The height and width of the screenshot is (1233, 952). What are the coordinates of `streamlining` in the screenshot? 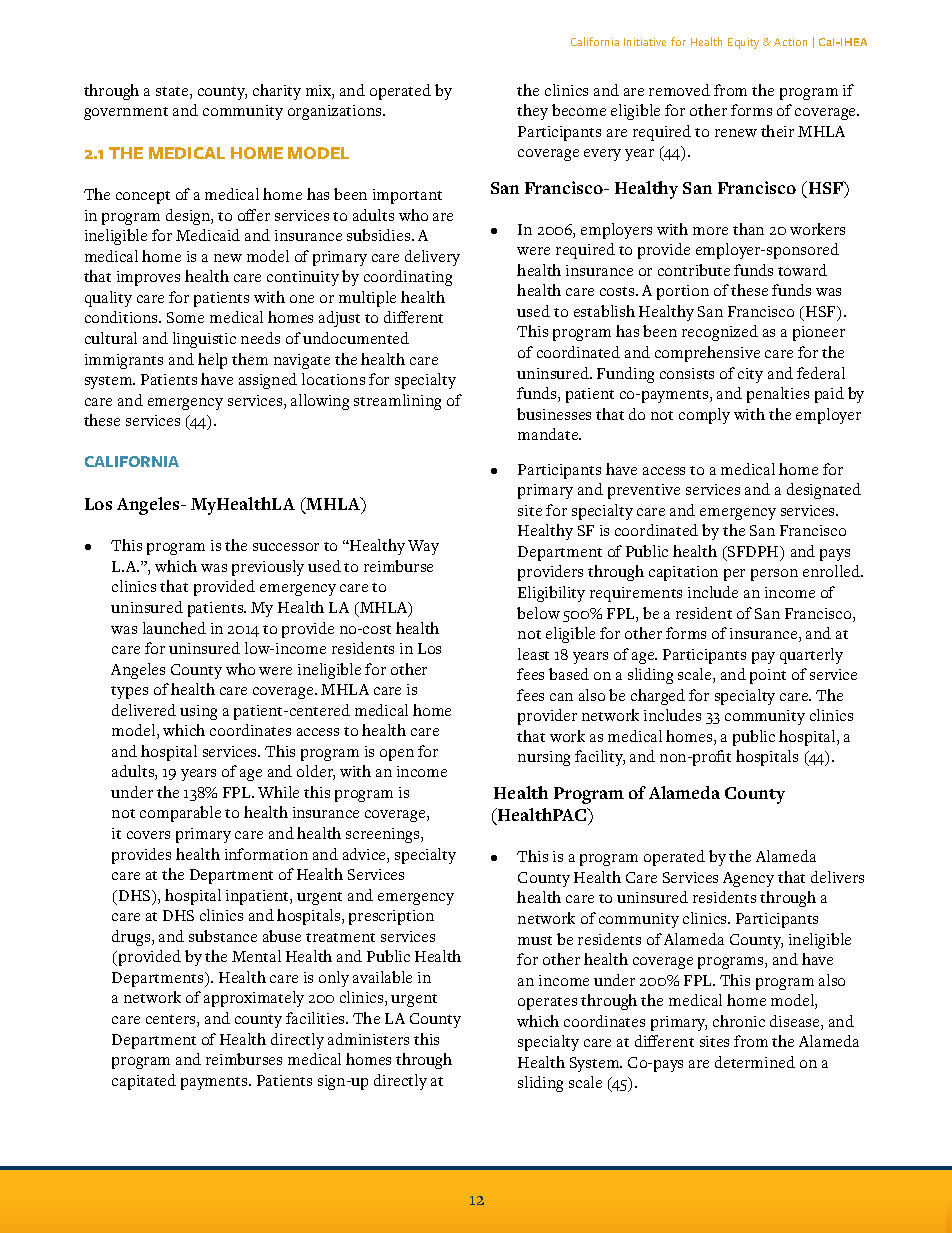 It's located at (397, 402).
